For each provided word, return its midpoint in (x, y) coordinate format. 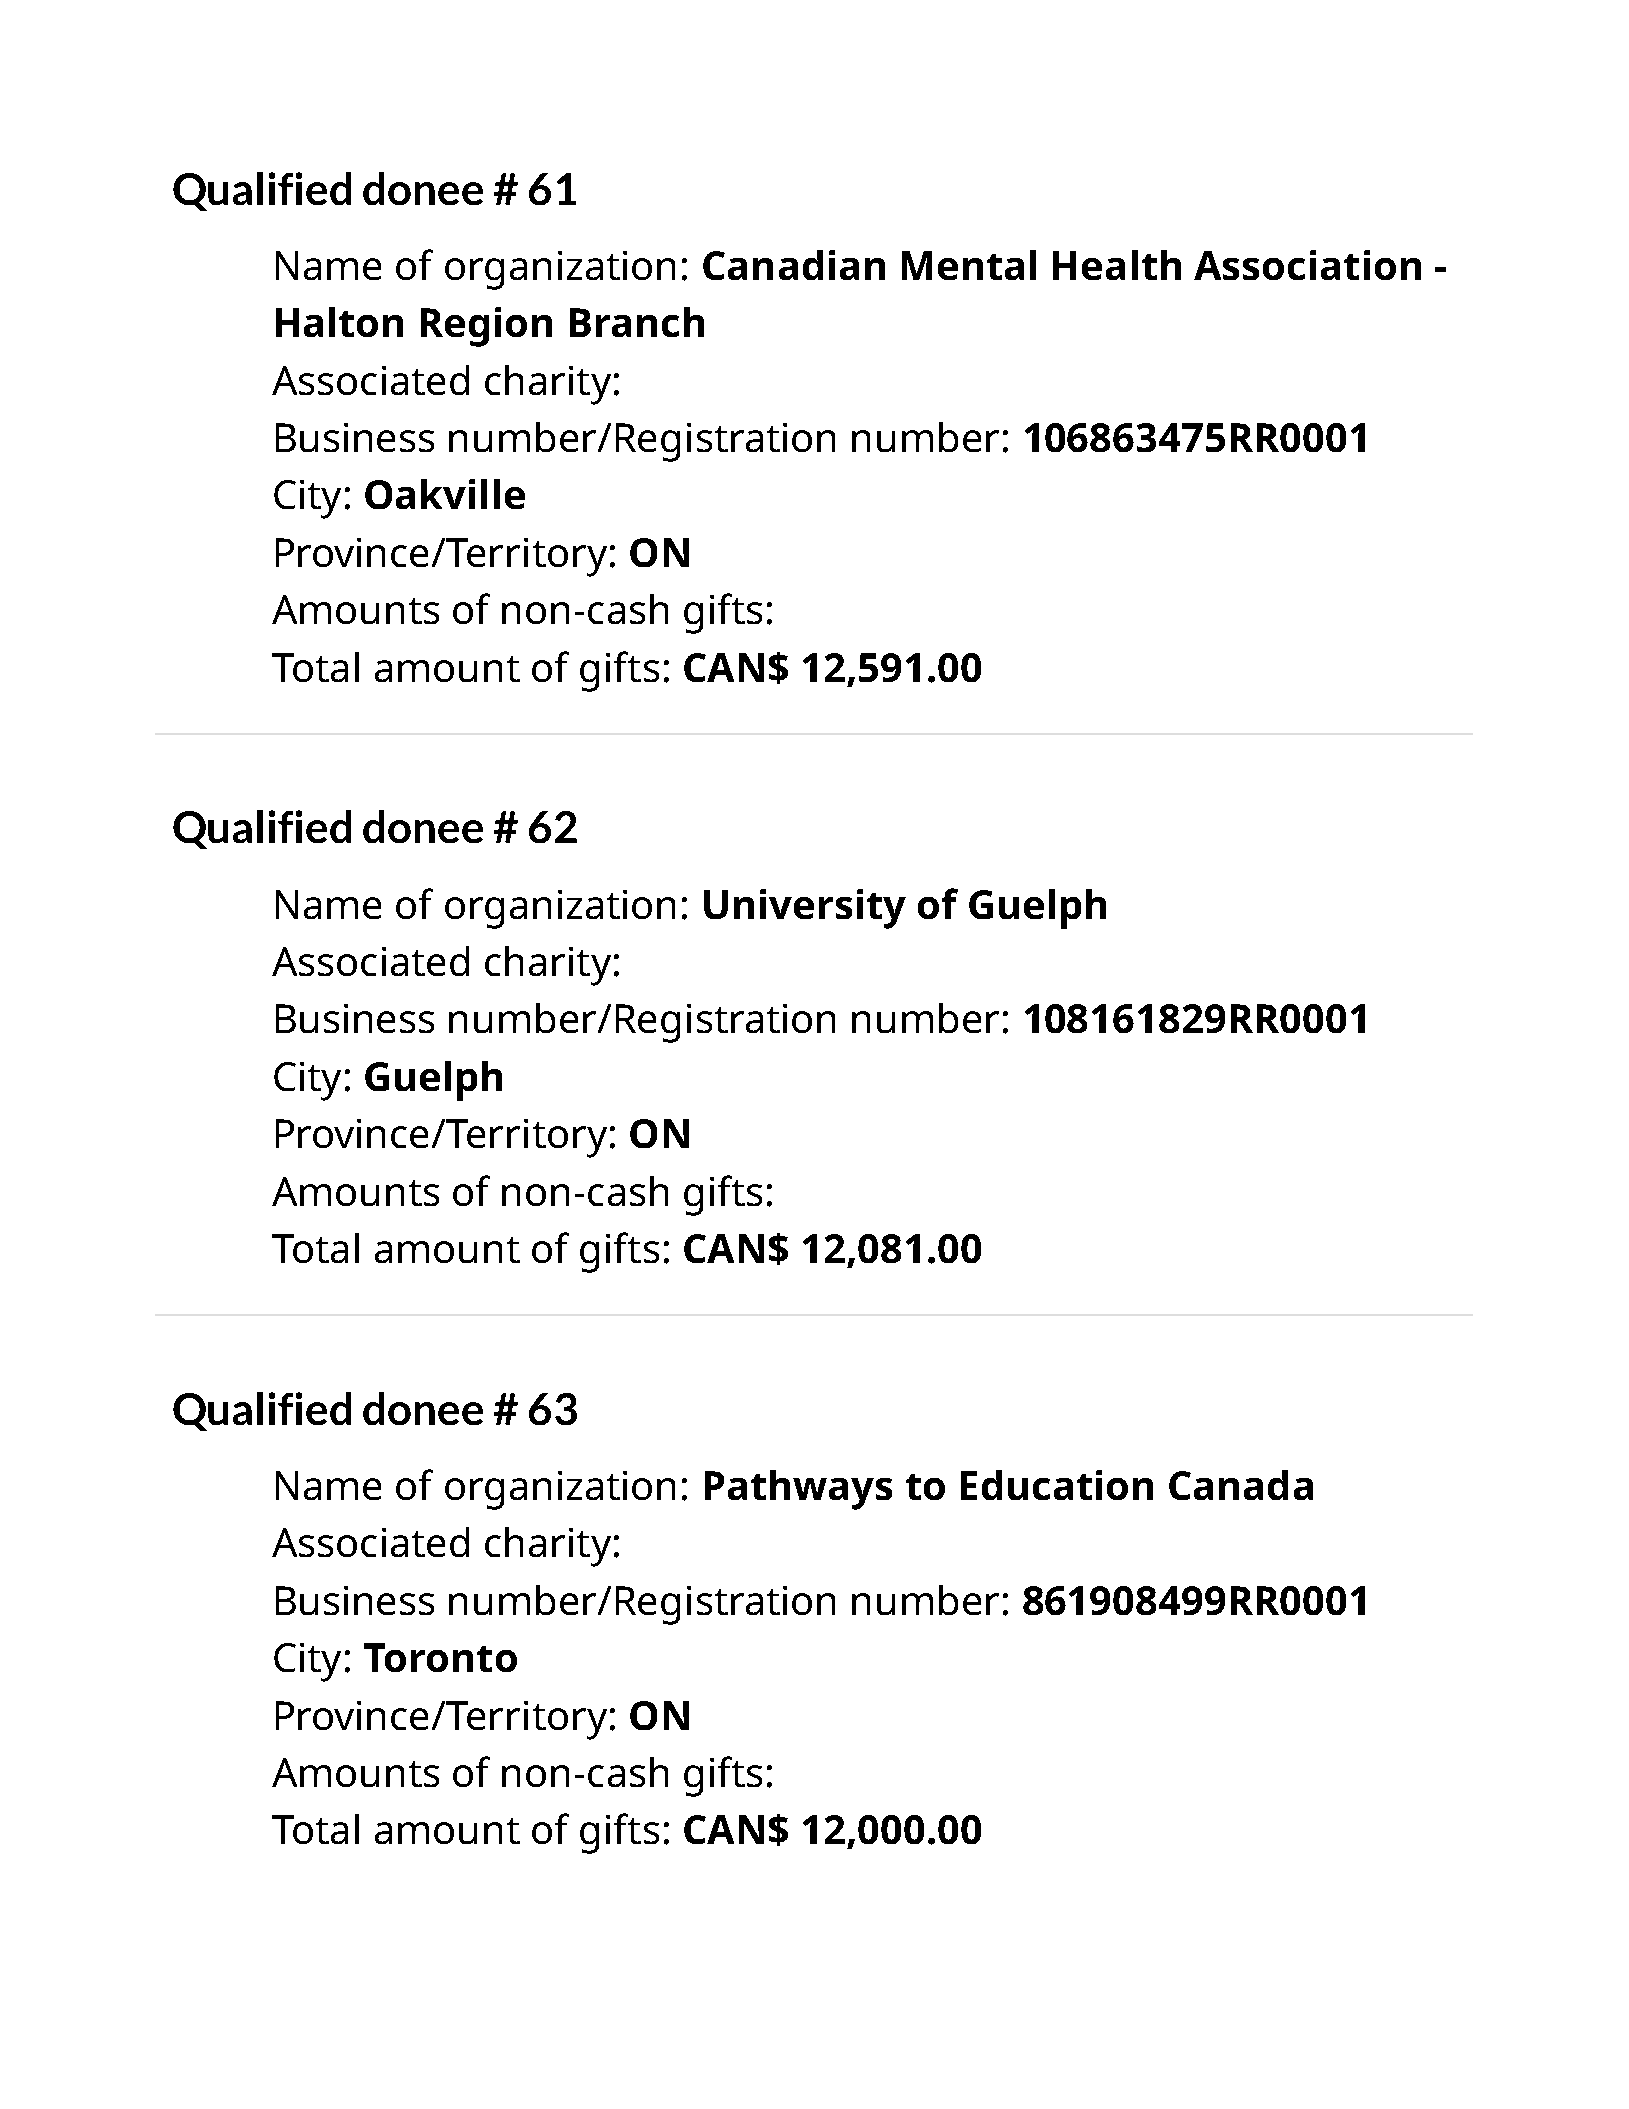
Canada (1241, 1485)
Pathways (798, 1490)
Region (486, 327)
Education (1057, 1485)
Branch (637, 322)
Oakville (445, 494)
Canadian (794, 265)
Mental (969, 265)
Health (1117, 265)
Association (1307, 265)
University (805, 909)
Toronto (440, 1657)
